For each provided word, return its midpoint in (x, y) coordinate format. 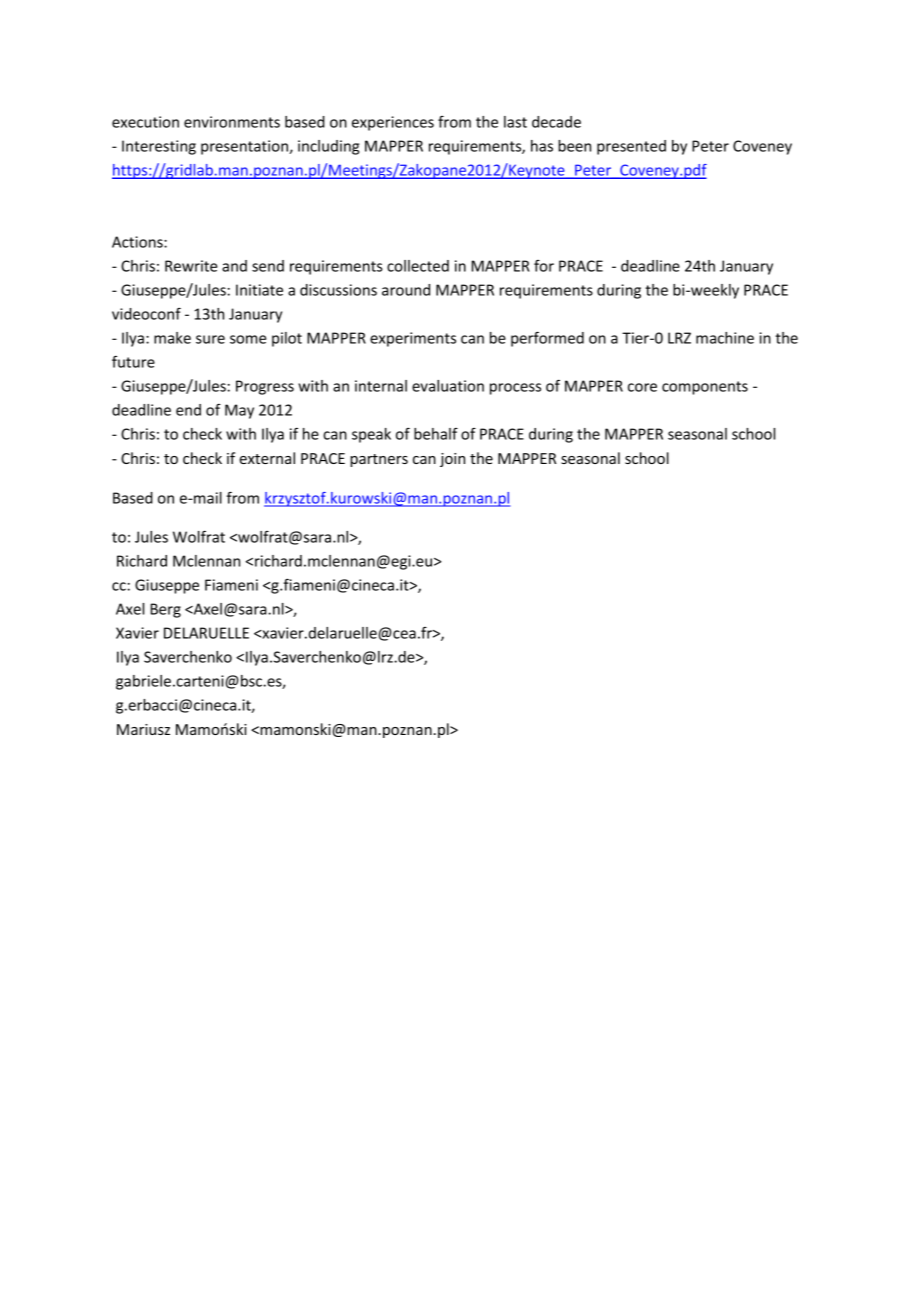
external (267, 458)
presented (631, 147)
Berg (166, 610)
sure (210, 339)
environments (232, 122)
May (239, 411)
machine (725, 338)
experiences (393, 123)
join (452, 460)
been (574, 146)
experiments (413, 339)
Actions (138, 242)
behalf (436, 434)
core (642, 387)
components (705, 388)
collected (418, 266)
